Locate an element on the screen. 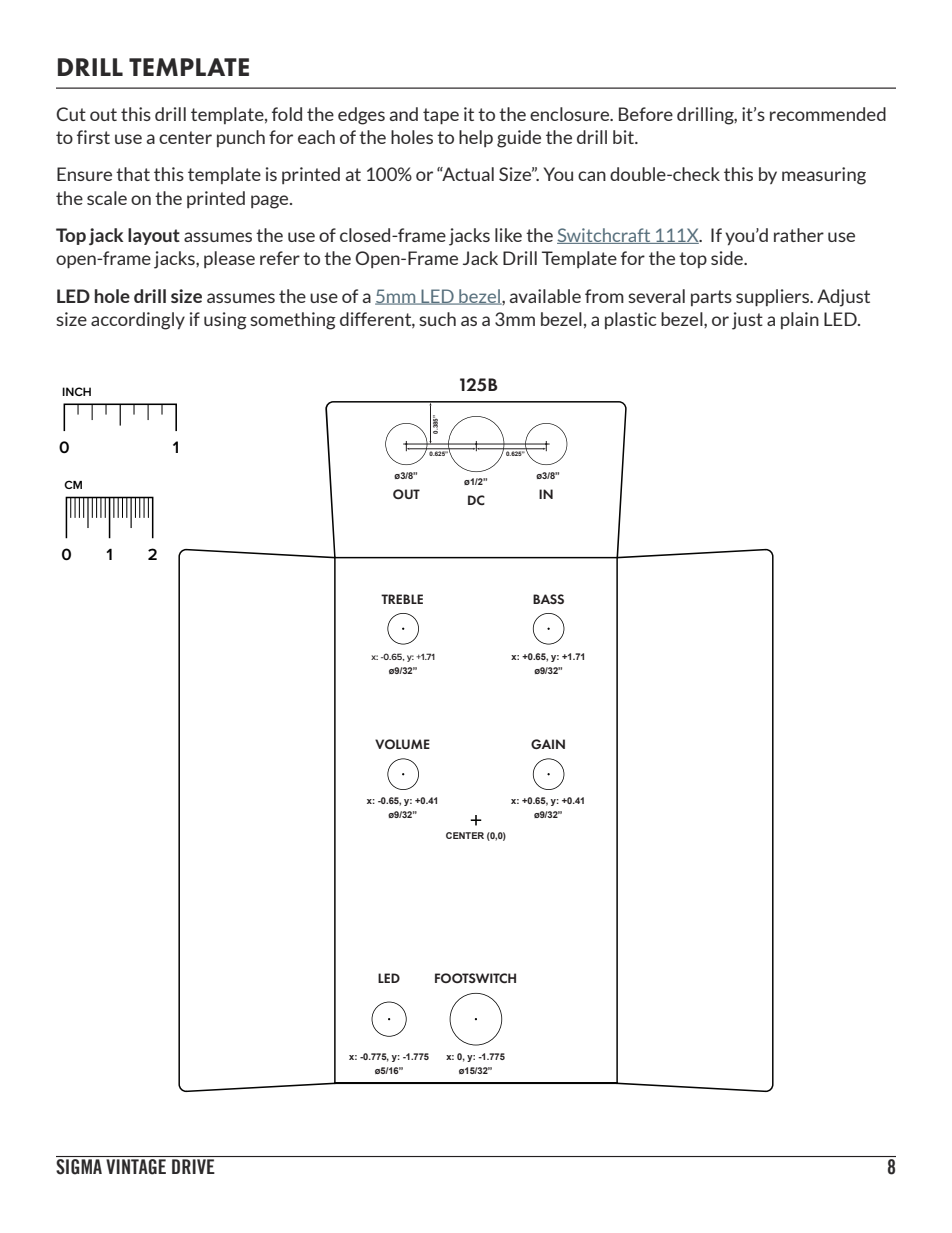 The width and height of the screenshot is (952, 1233). that is located at coordinates (133, 174).
